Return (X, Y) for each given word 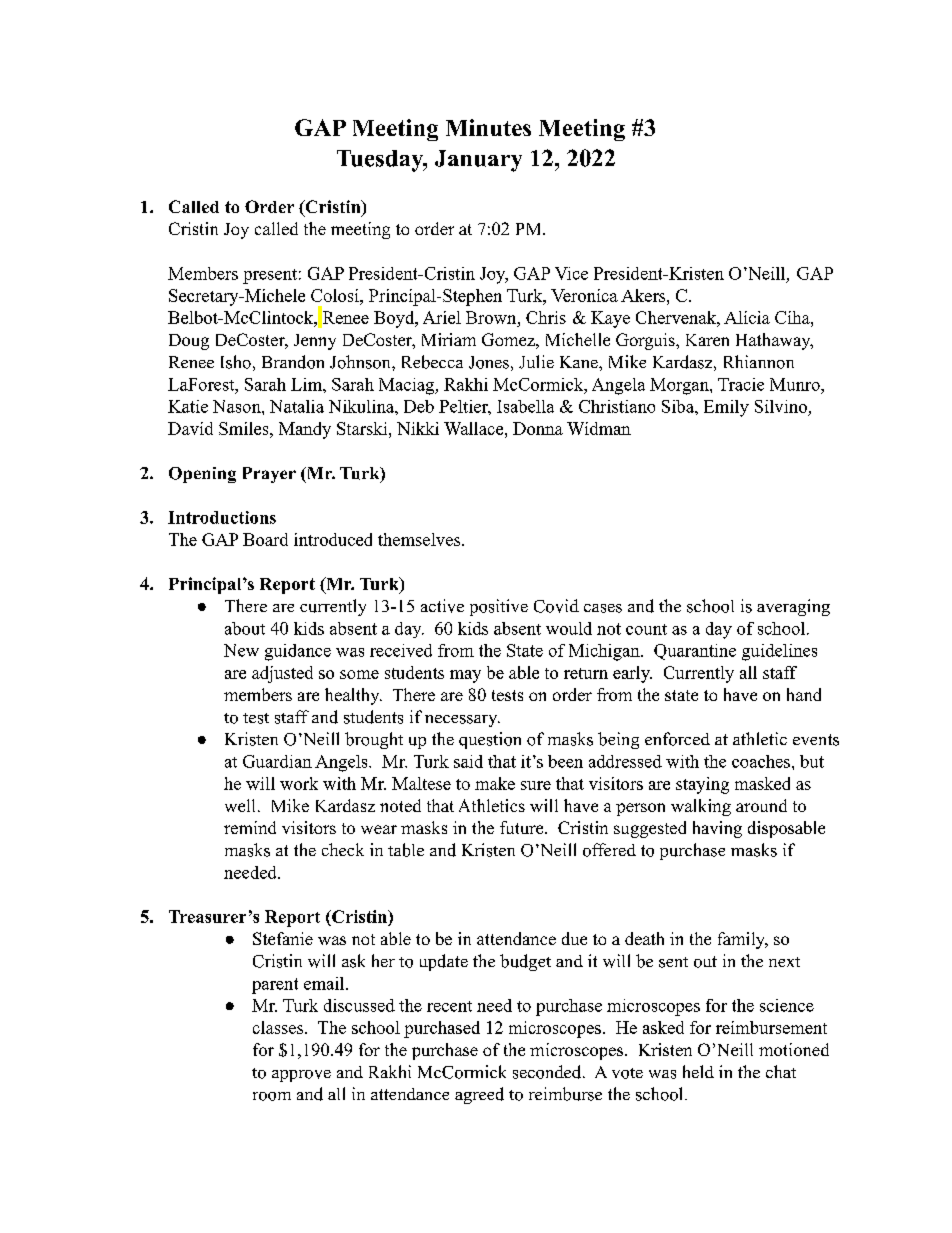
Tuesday (381, 161)
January (478, 161)
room (272, 1096)
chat (781, 1071)
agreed (479, 1095)
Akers (644, 295)
